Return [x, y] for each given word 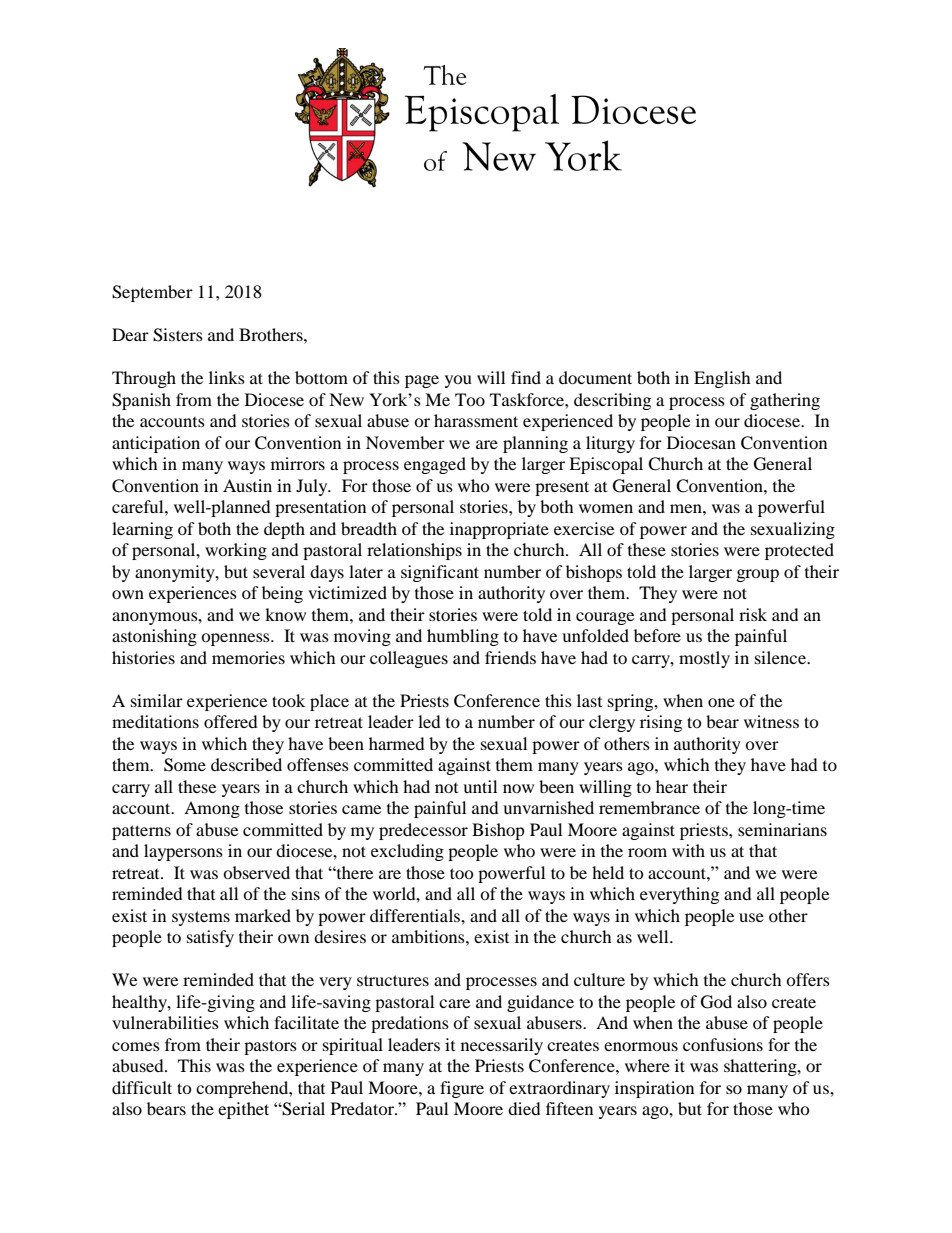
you [458, 381]
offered [231, 721]
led [429, 721]
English [722, 379]
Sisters [178, 335]
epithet [243, 1110]
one [721, 702]
